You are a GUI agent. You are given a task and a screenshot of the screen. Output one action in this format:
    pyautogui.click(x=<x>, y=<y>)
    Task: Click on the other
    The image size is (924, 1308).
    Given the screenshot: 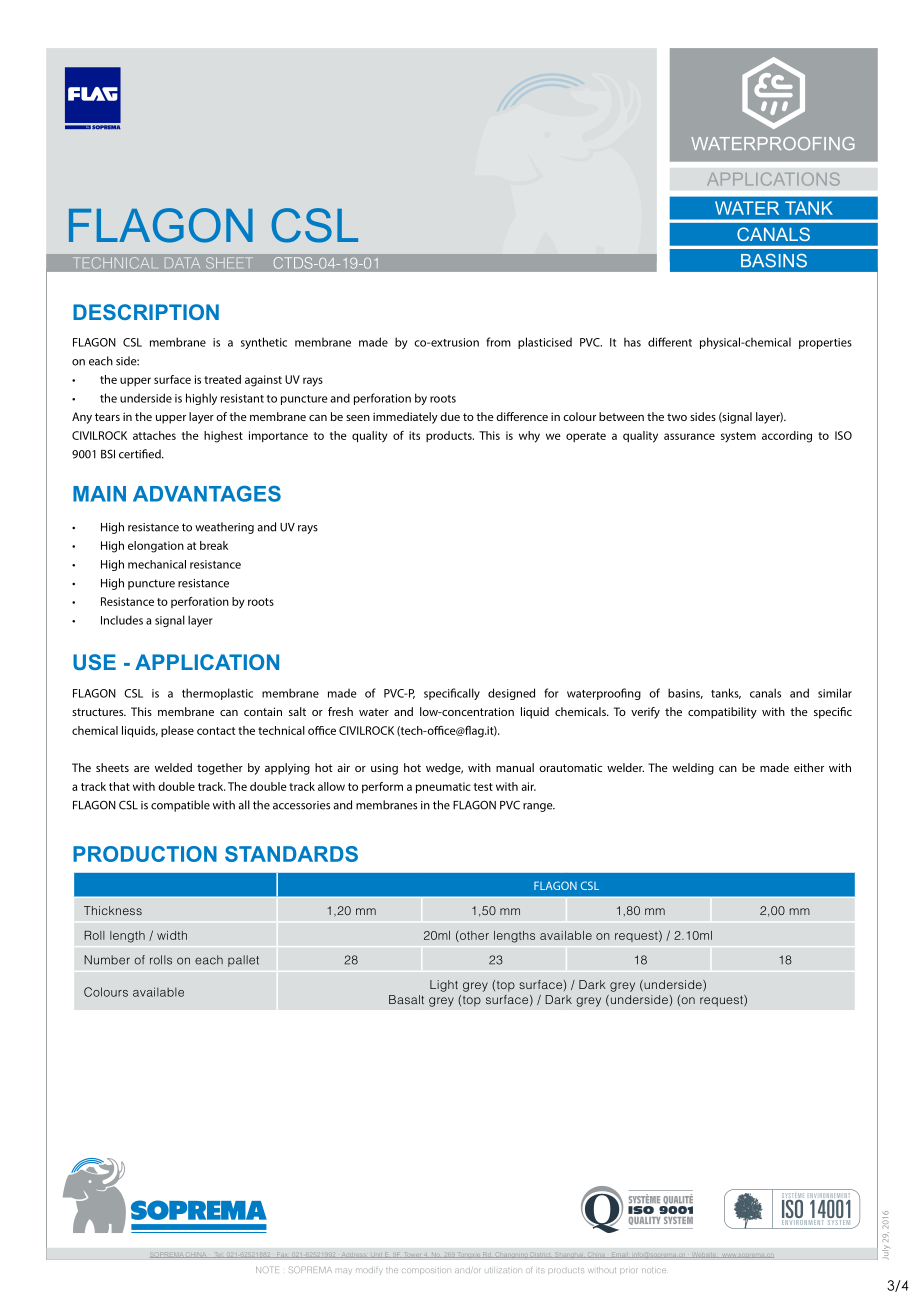 What is the action you would take?
    pyautogui.click(x=473, y=936)
